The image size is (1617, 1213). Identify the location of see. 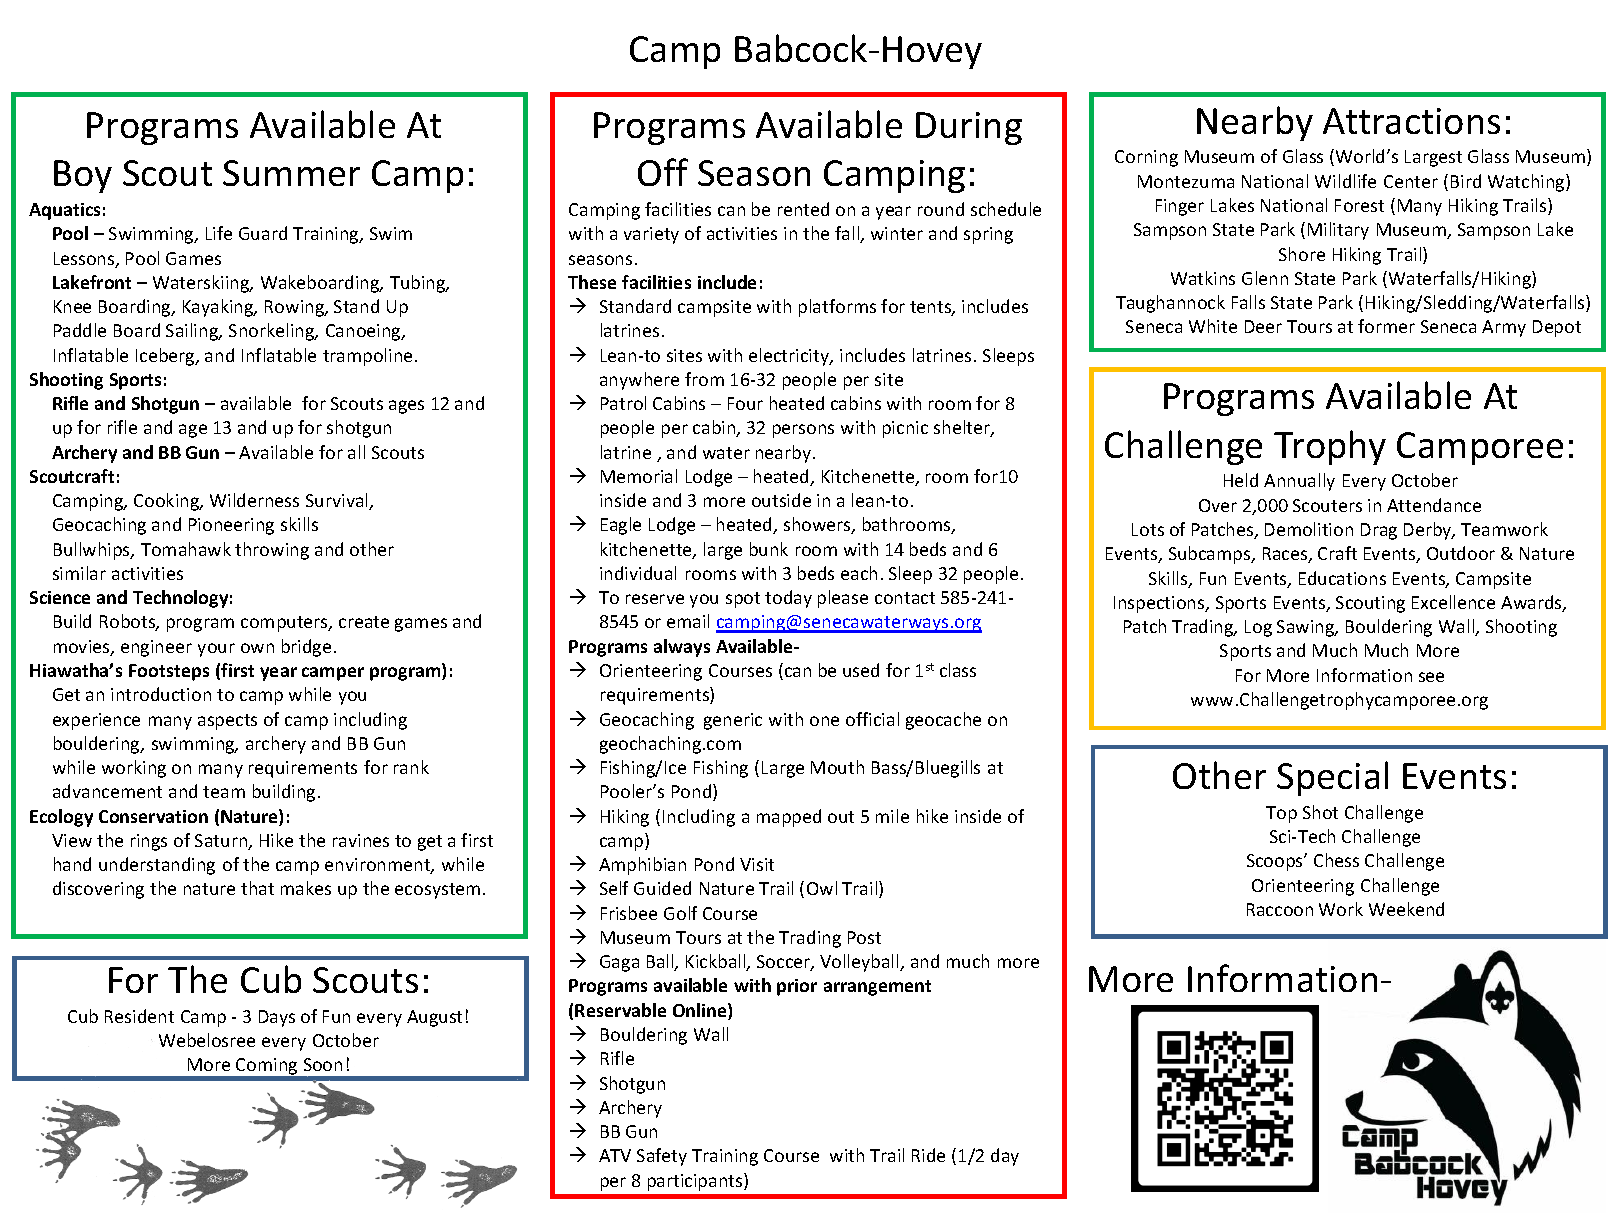
(1431, 677).
